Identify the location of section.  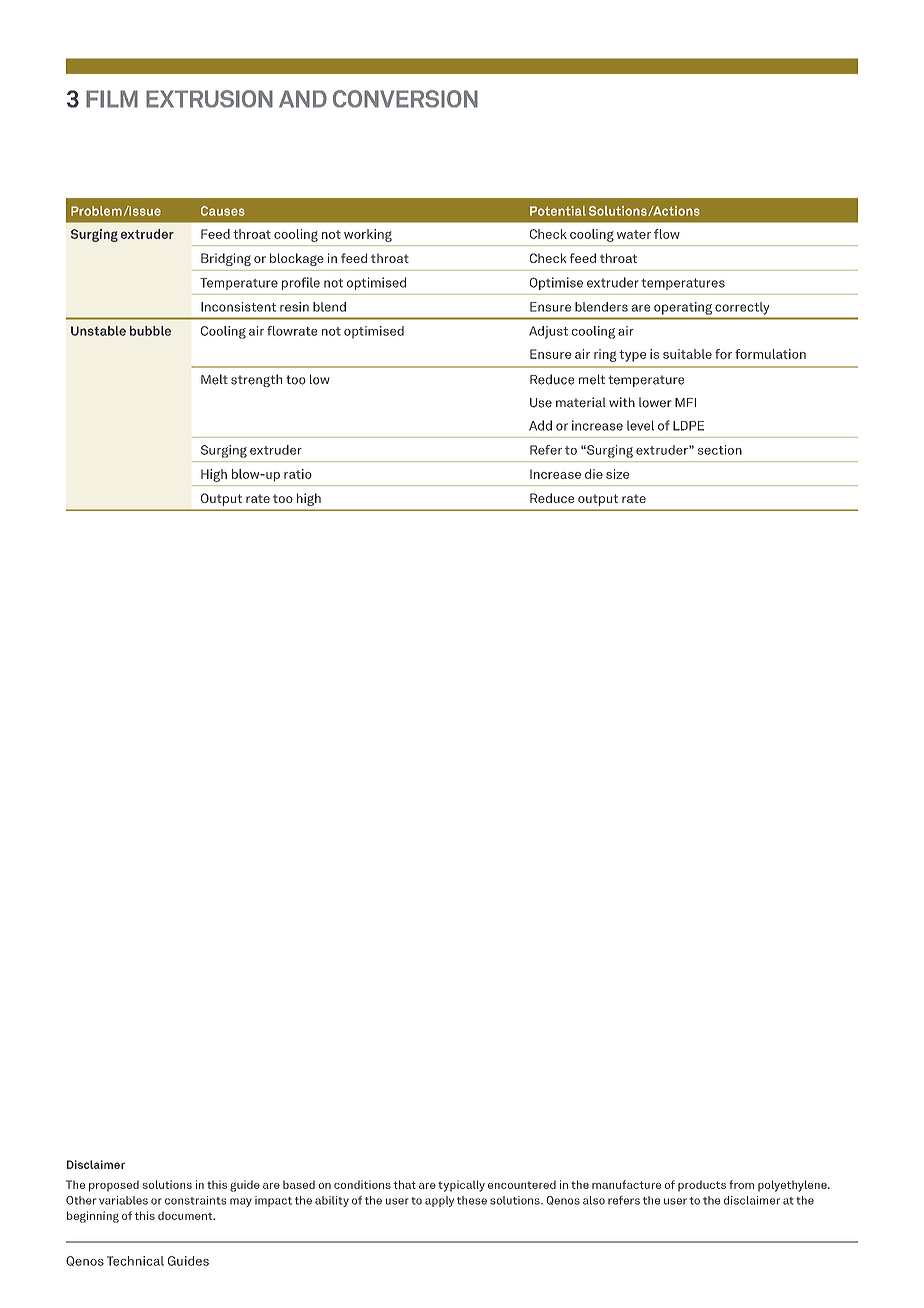
(720, 450).
